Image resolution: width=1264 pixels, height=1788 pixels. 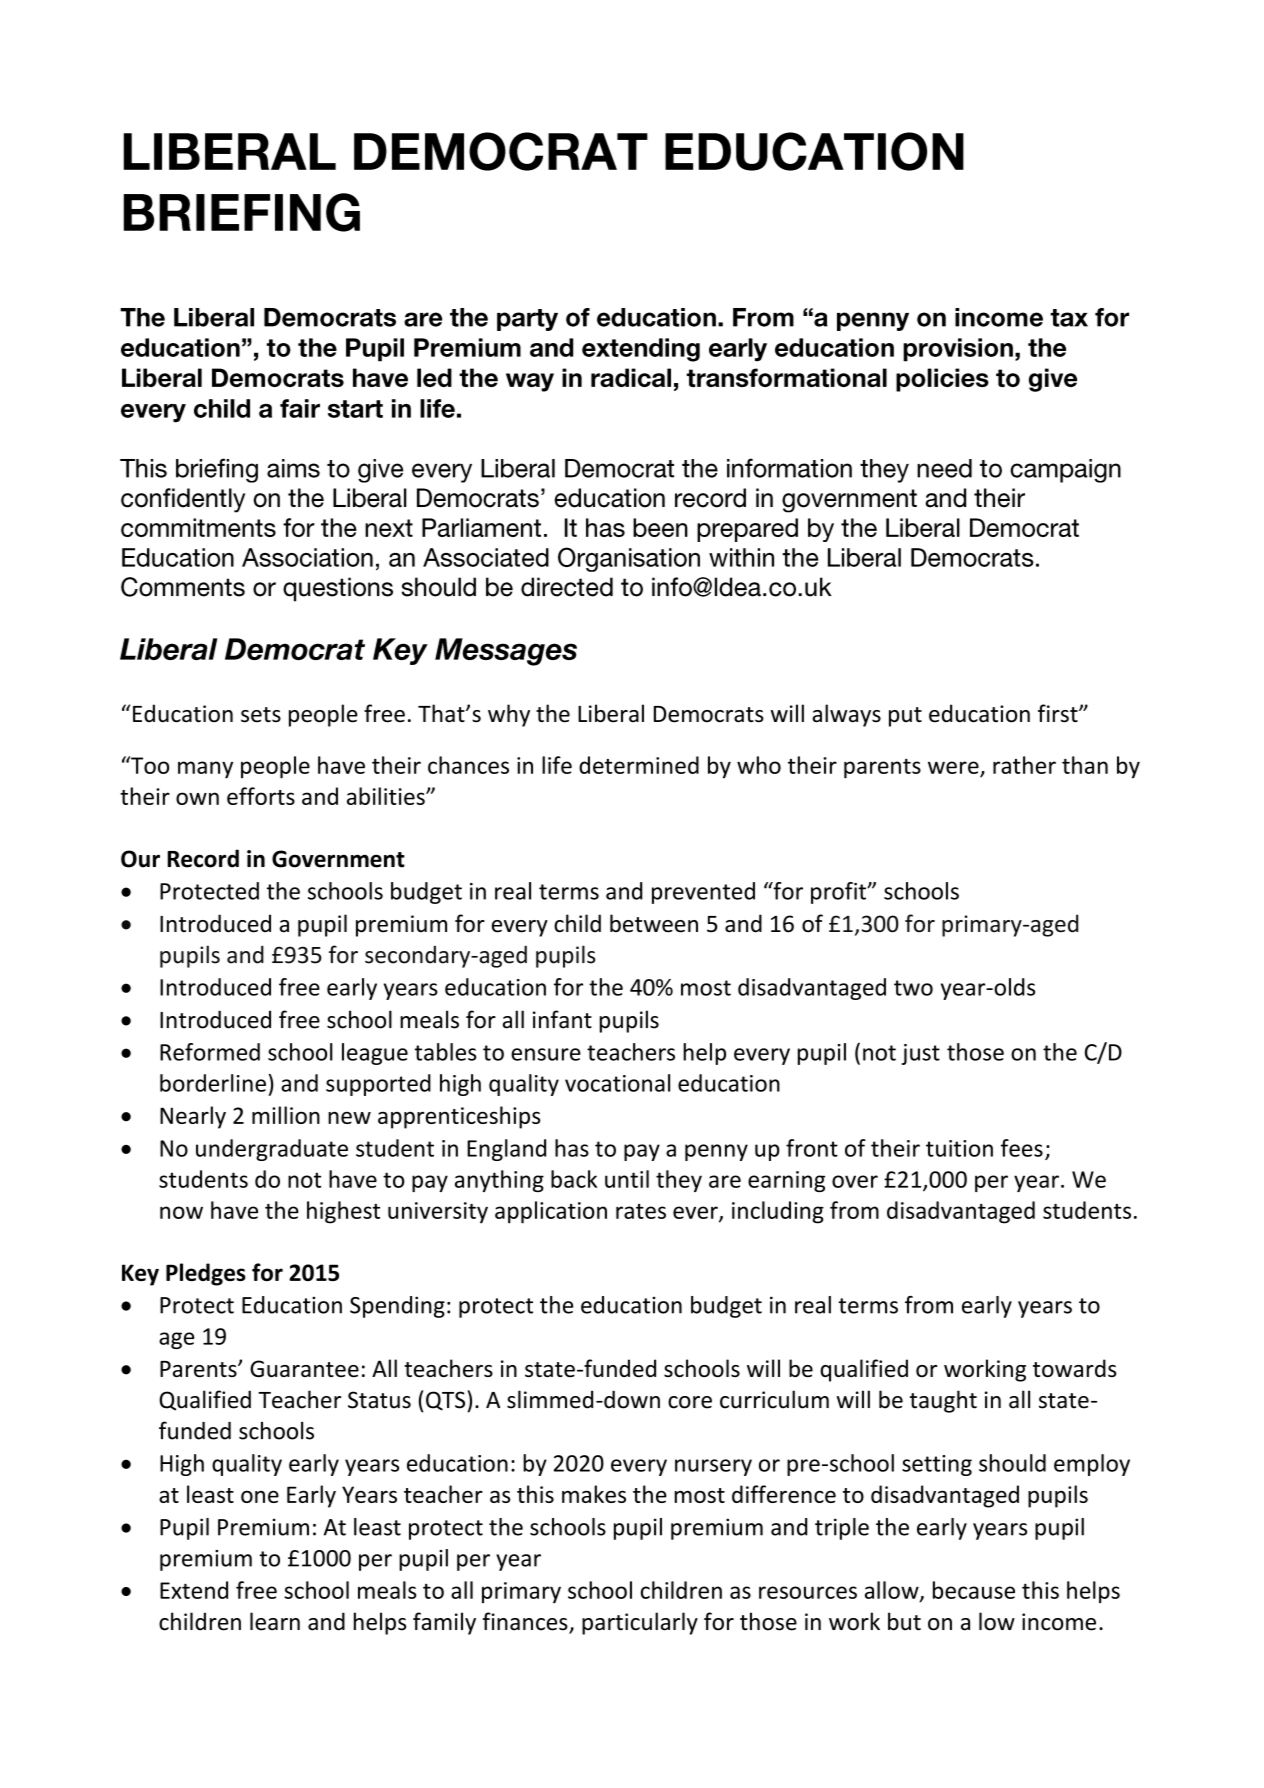 I want to click on undergraduate, so click(x=272, y=1150).
